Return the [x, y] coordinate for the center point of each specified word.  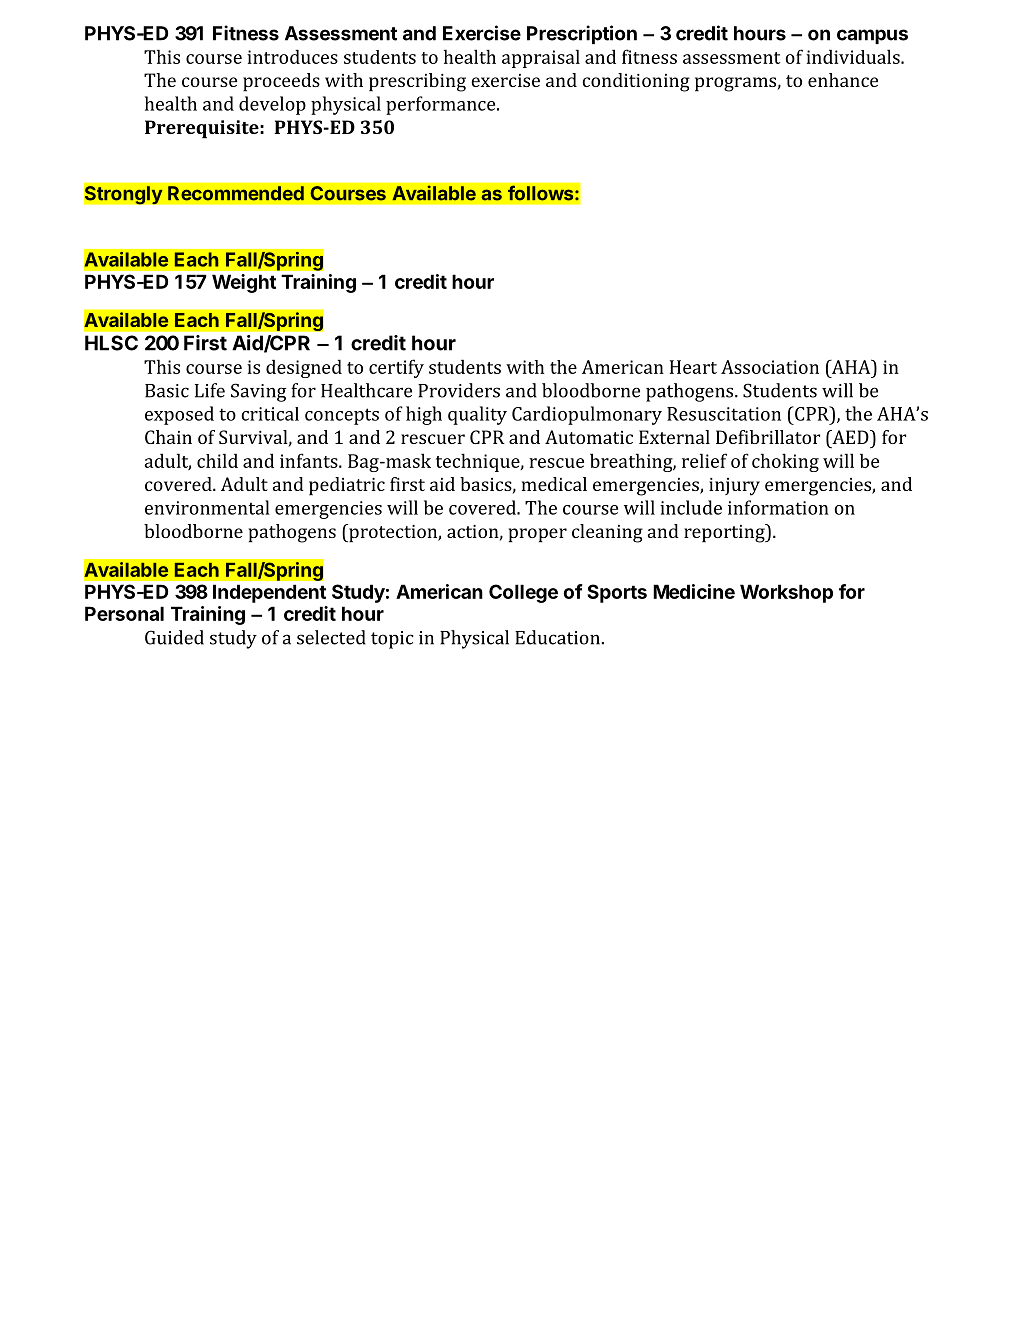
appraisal [541, 58]
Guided [174, 637]
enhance [843, 80]
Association [770, 367]
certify [396, 368]
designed [304, 368]
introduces [292, 56]
